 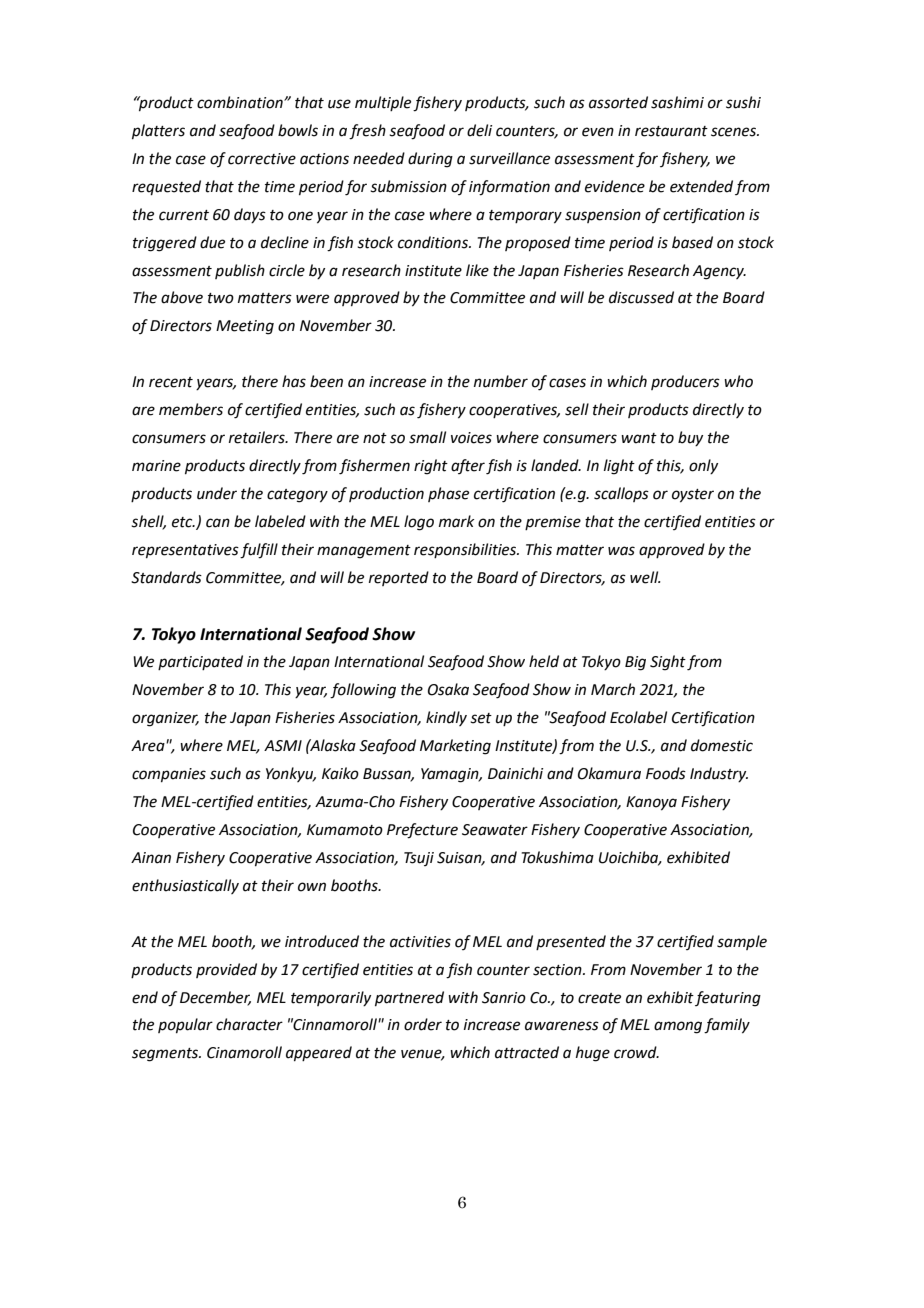 What do you see at coordinates (241, 102) in the image?
I see `combination` at bounding box center [241, 102].
